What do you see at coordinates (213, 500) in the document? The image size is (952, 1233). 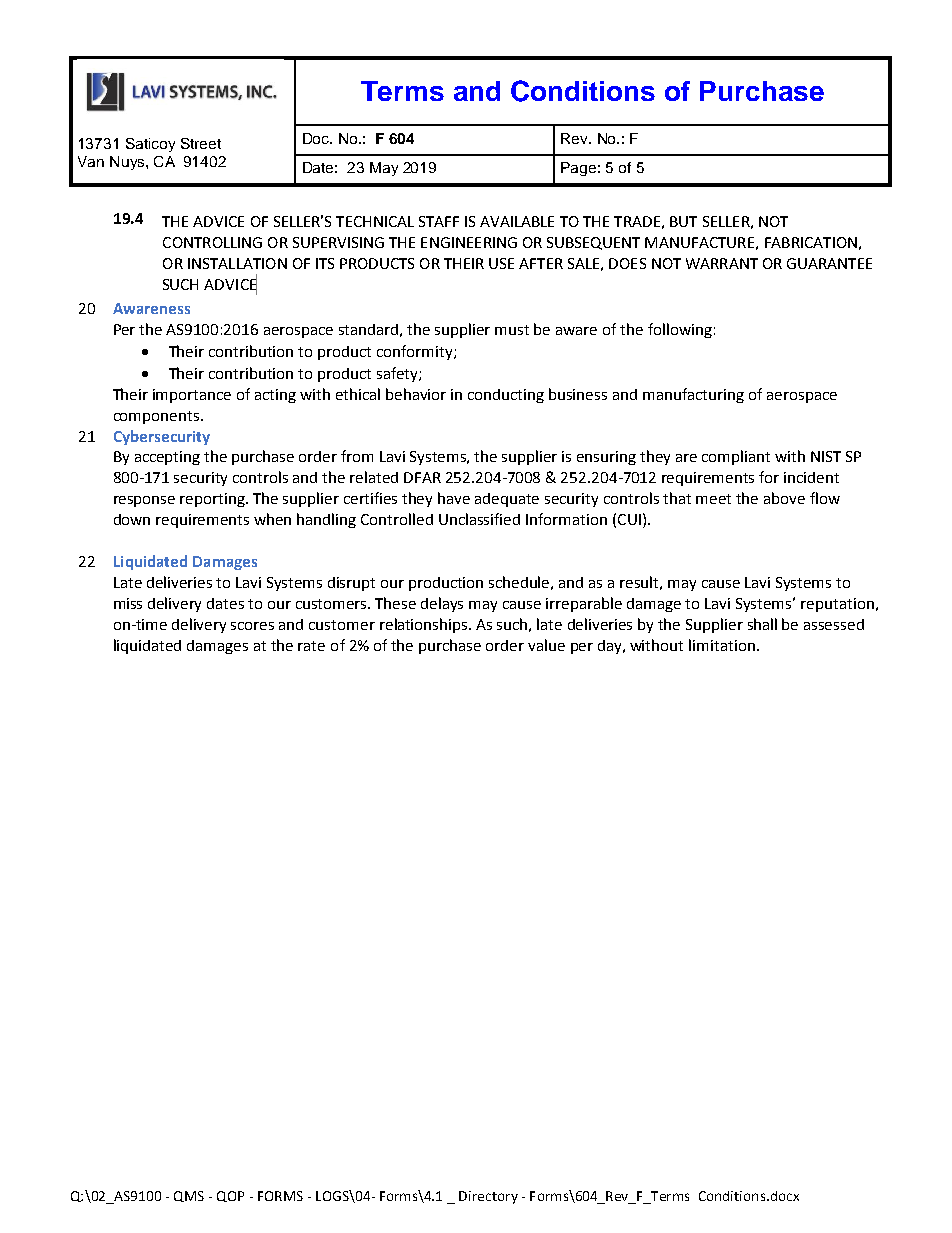 I see `reporting` at bounding box center [213, 500].
